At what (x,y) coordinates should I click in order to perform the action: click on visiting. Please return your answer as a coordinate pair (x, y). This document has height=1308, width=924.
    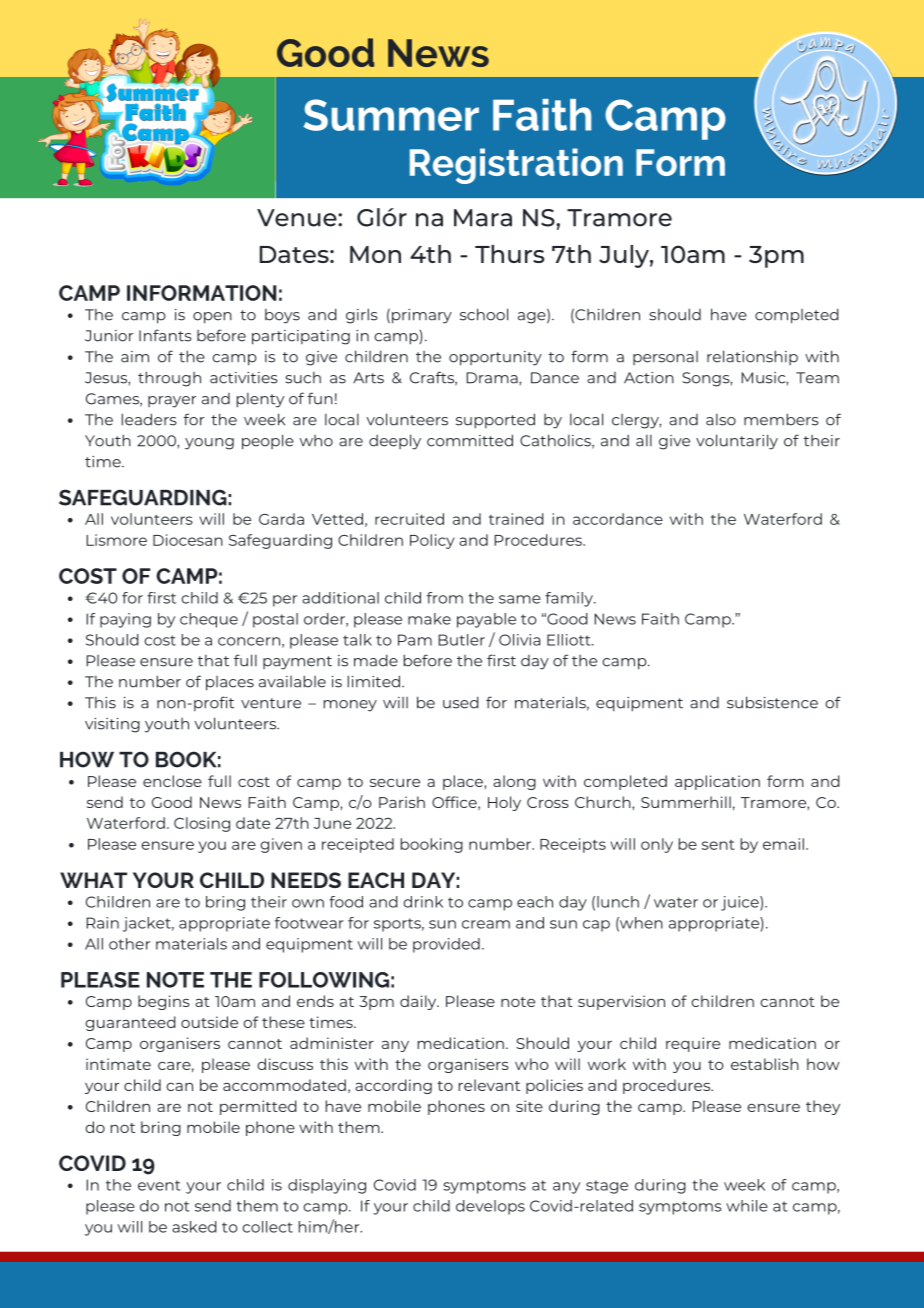
    Looking at the image, I should click on (112, 725).
